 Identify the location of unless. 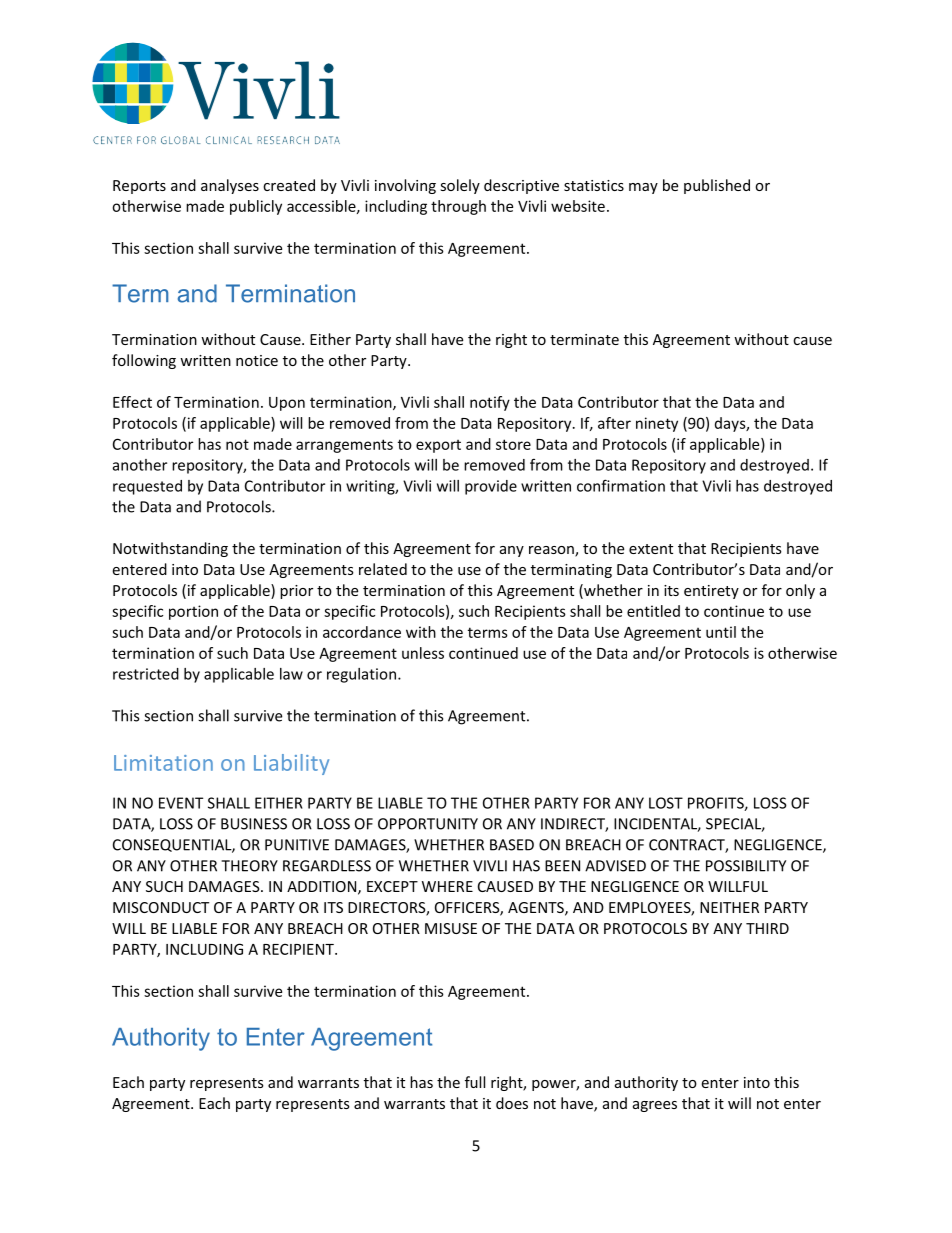
(423, 653).
